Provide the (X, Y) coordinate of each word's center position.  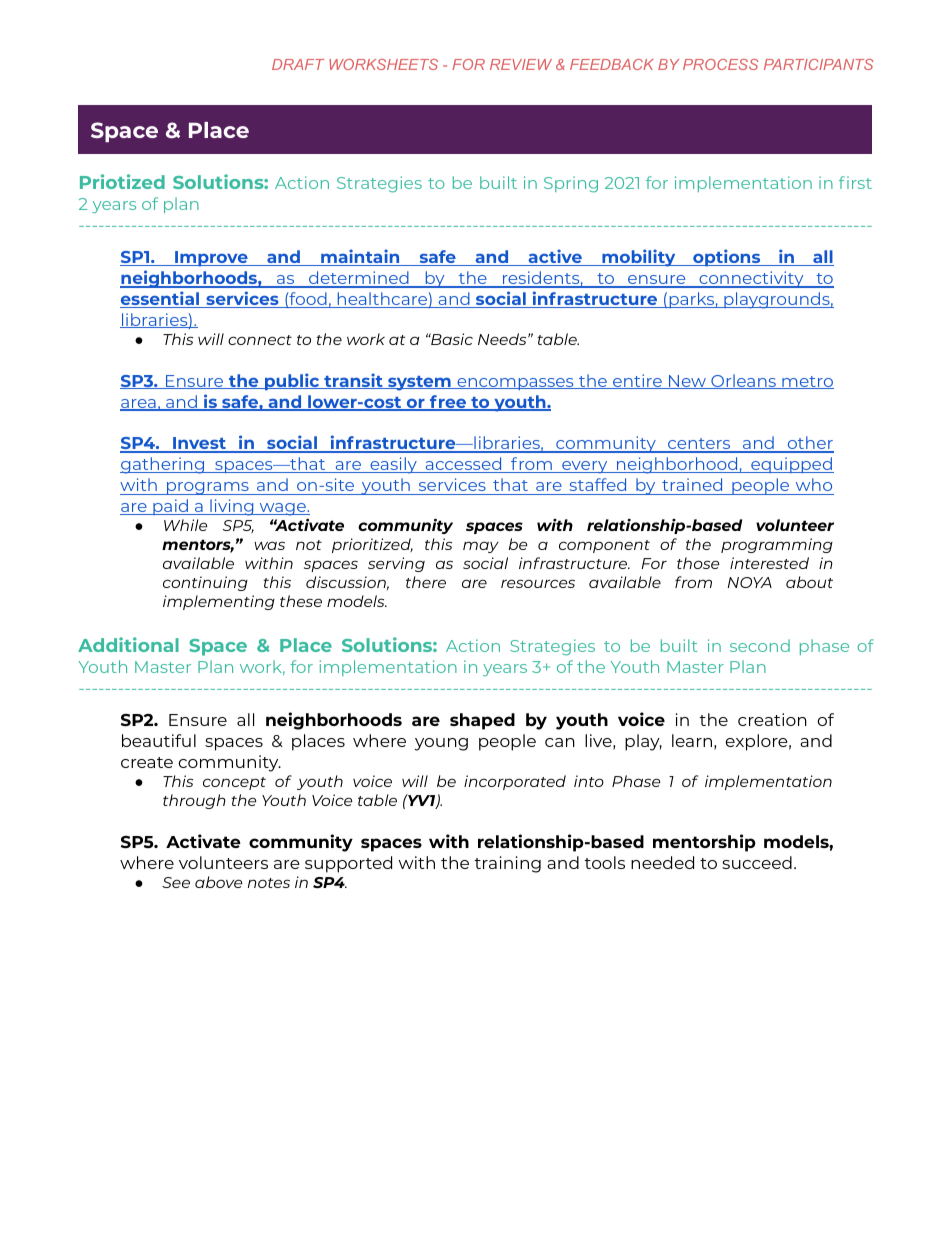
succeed (757, 862)
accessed (463, 465)
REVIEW (521, 64)
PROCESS (720, 64)
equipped (791, 465)
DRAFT (298, 64)
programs (208, 488)
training (507, 864)
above (219, 882)
